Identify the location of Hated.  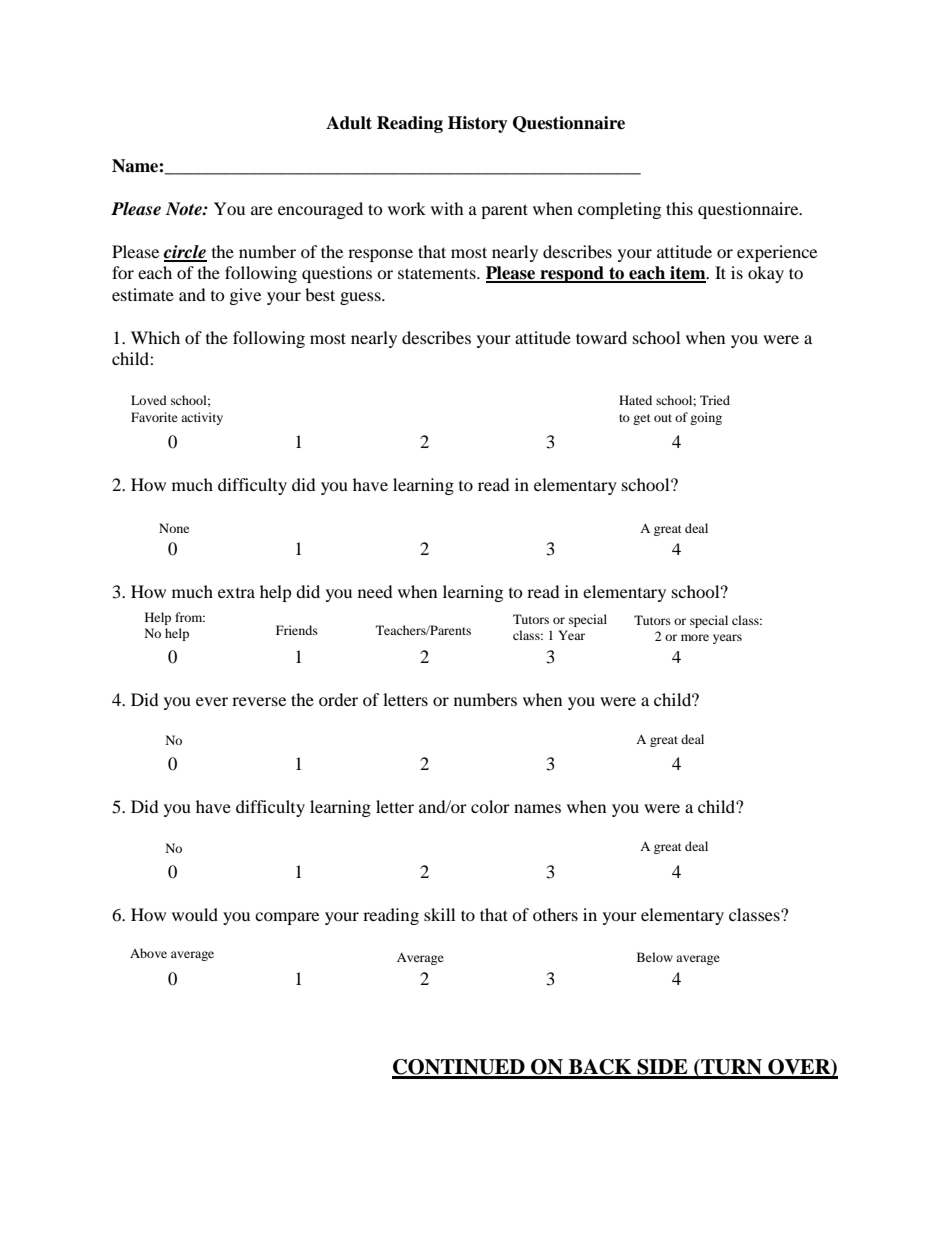
(635, 400).
